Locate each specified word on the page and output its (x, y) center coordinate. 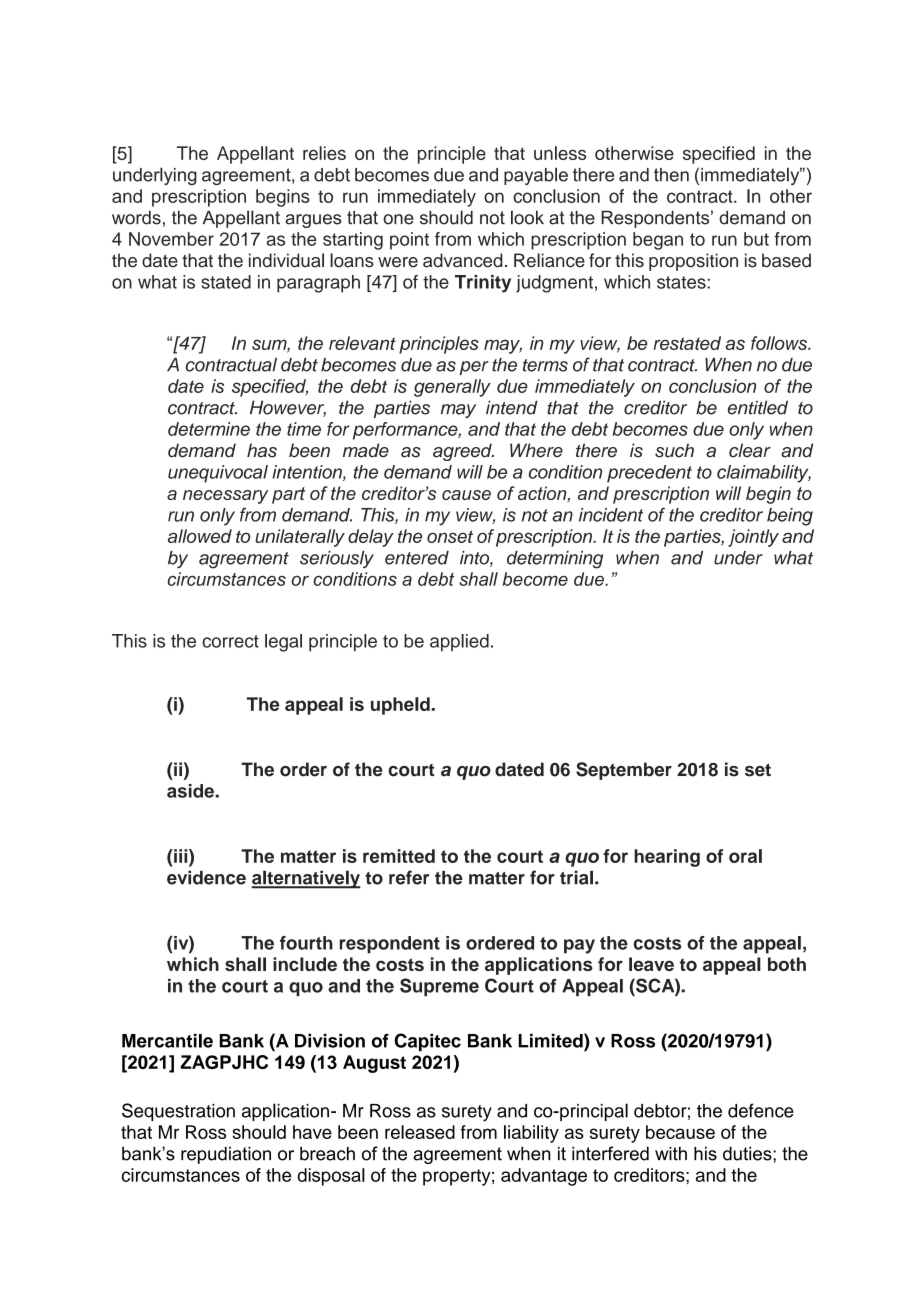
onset (450, 536)
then (671, 175)
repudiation (226, 1155)
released (420, 1132)
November (171, 239)
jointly (753, 538)
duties (748, 1154)
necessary (225, 497)
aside (191, 791)
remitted (399, 856)
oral (745, 856)
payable (536, 176)
